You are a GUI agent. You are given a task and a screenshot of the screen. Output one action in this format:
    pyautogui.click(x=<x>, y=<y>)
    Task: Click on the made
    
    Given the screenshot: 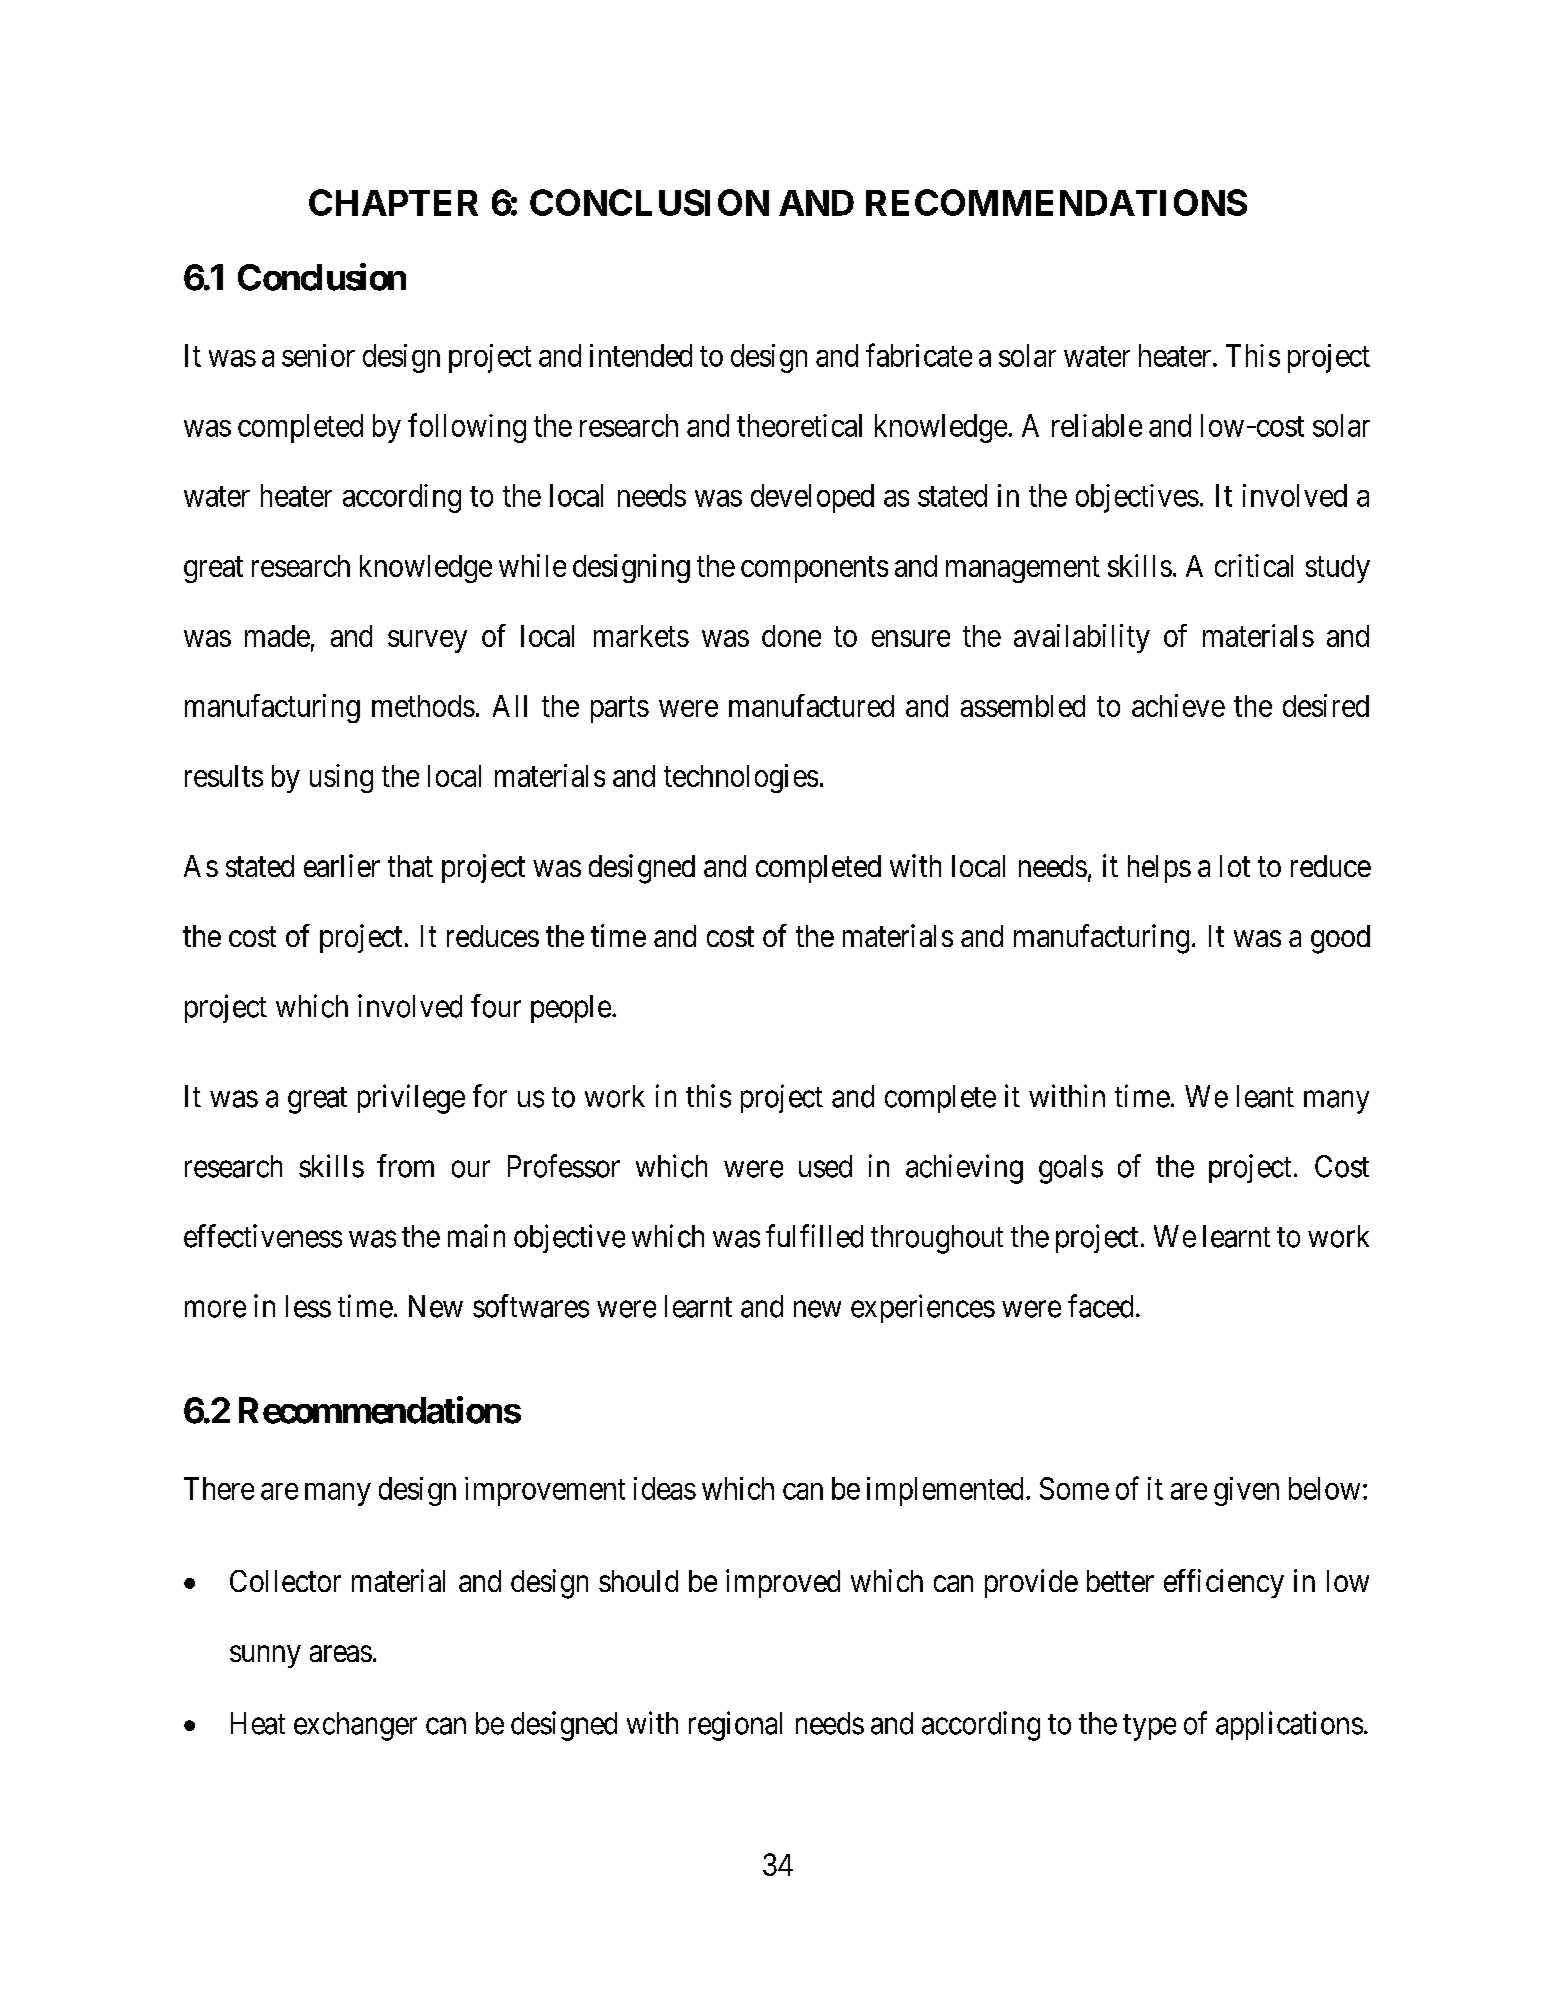 What is the action you would take?
    pyautogui.click(x=277, y=636)
